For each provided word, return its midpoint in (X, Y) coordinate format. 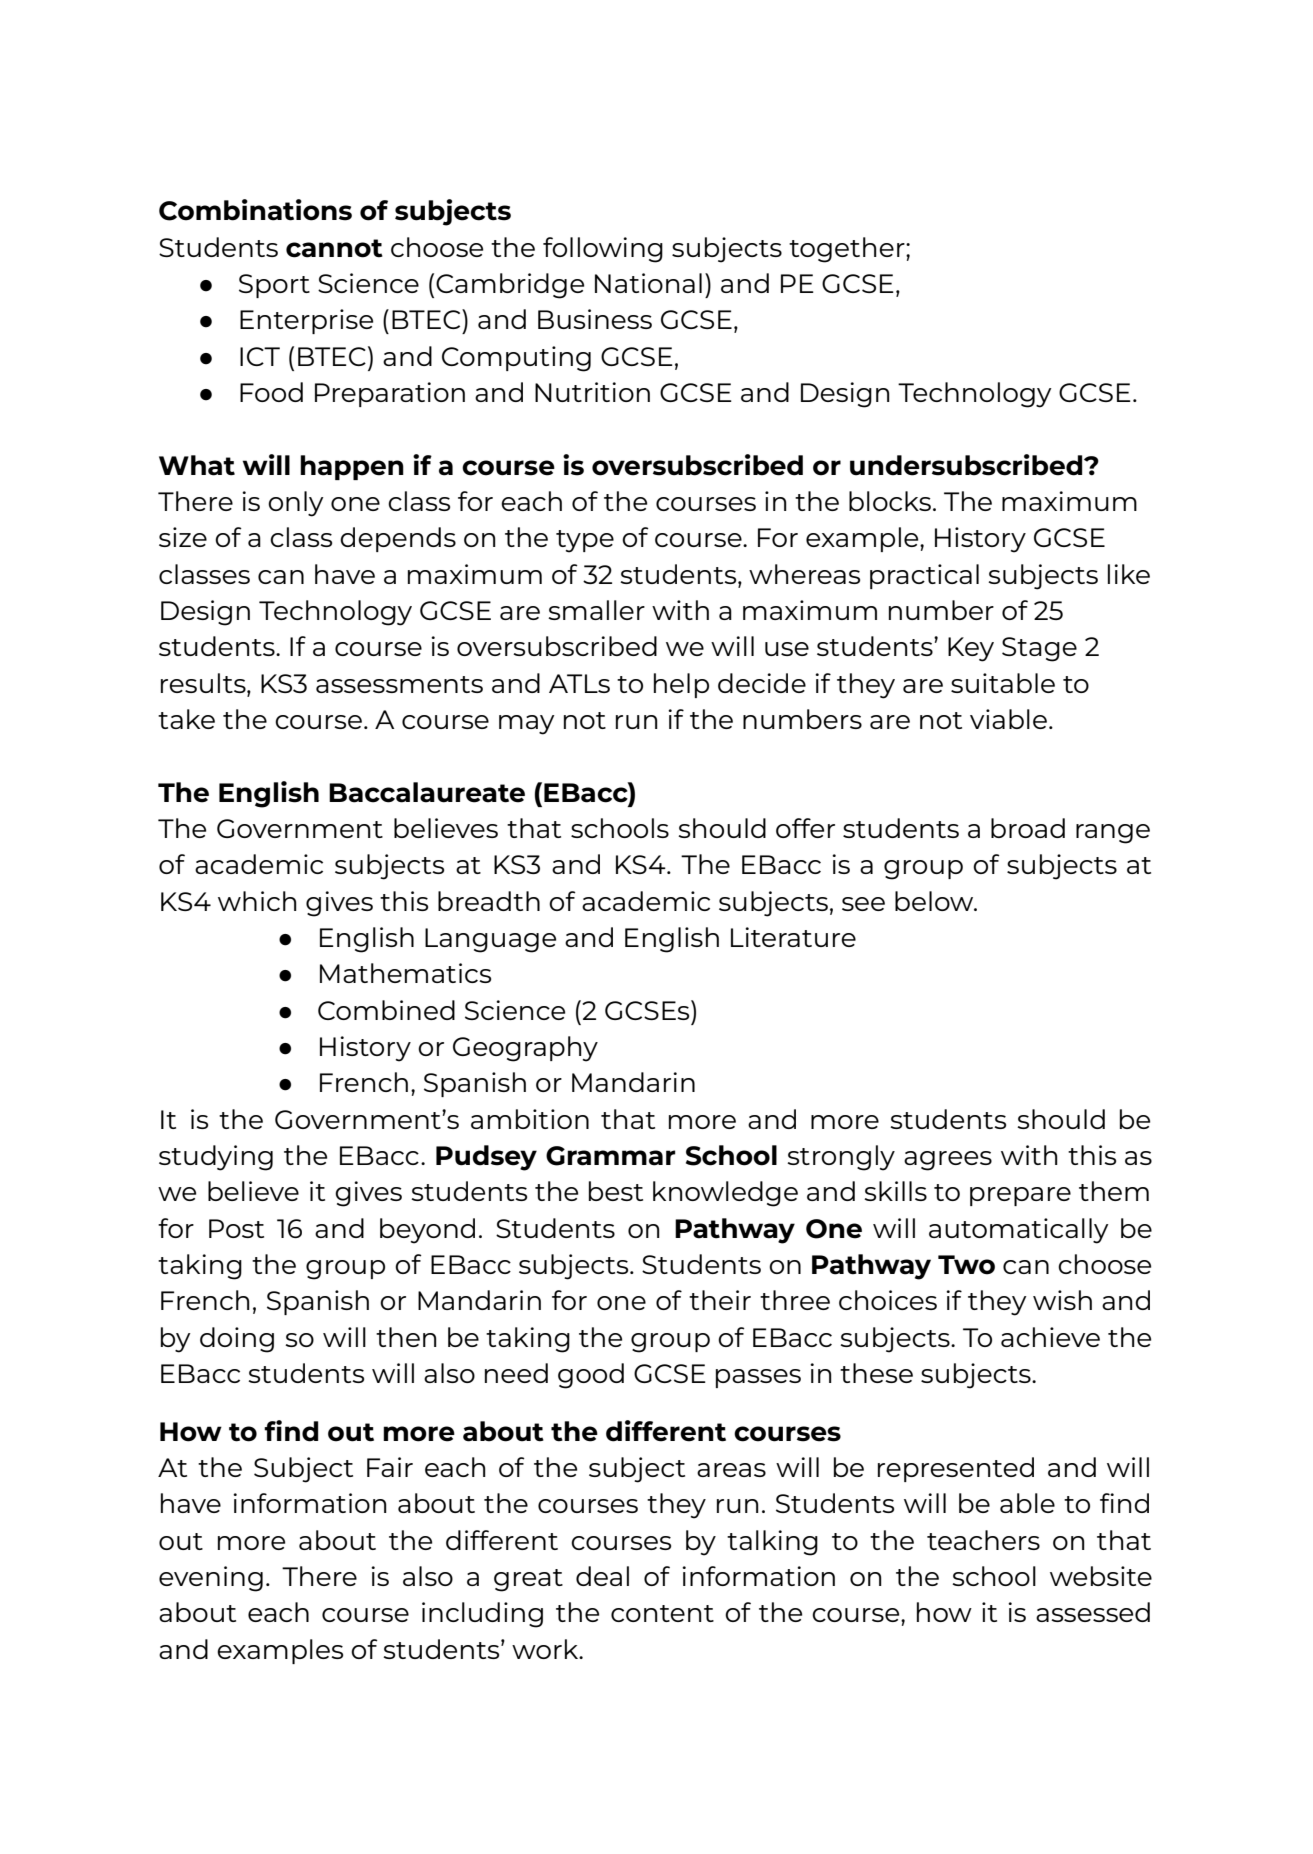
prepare (1020, 1196)
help (681, 685)
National (648, 283)
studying (216, 1158)
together (848, 250)
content (662, 1613)
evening (211, 1579)
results (204, 683)
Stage (1039, 649)
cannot (334, 248)
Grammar (611, 1156)
